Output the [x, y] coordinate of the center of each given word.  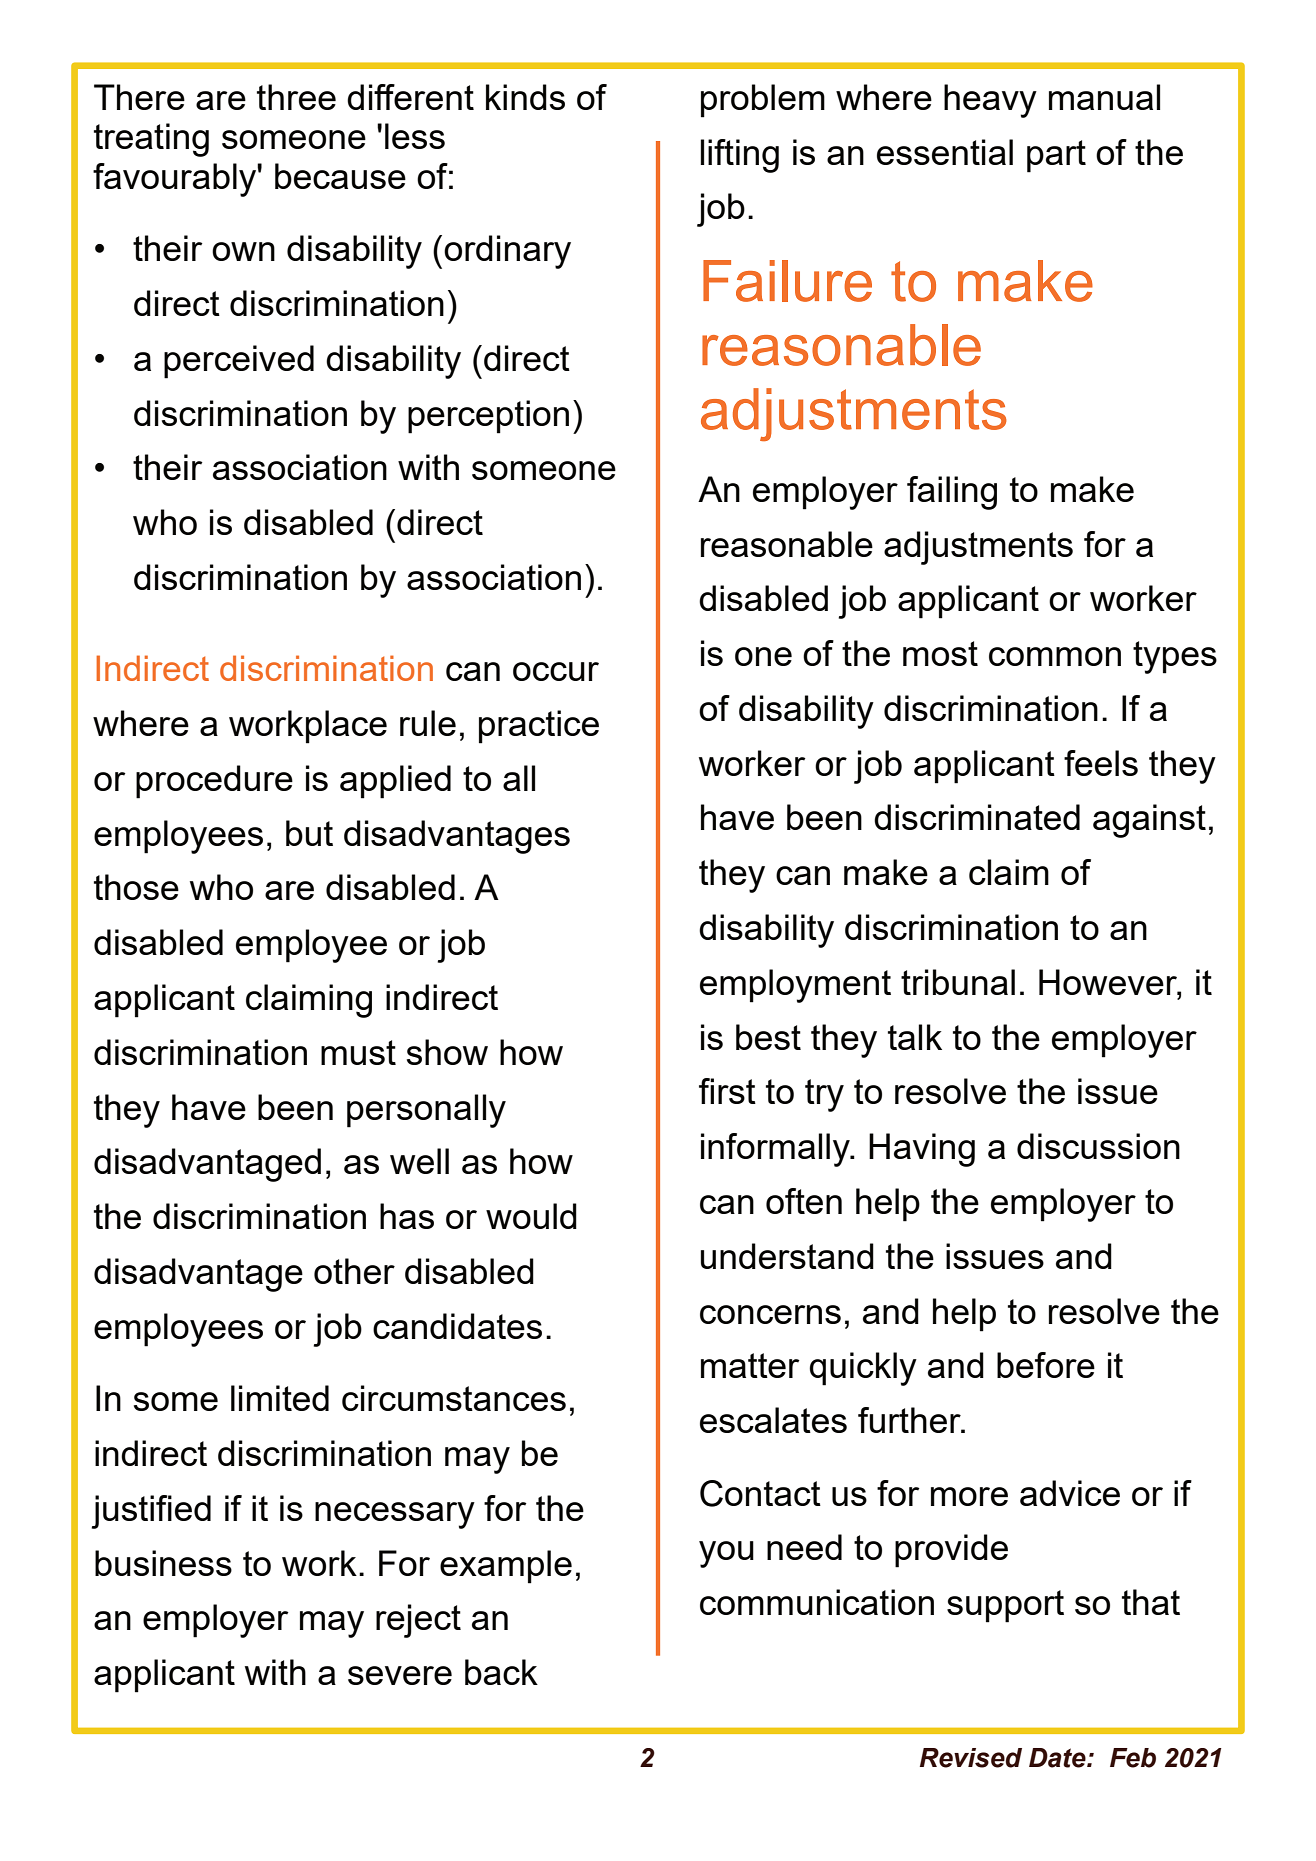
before [1046, 1365]
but [309, 833]
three [296, 97]
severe [400, 1675]
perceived [239, 362]
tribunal [958, 982]
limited [280, 1398]
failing [952, 493]
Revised [971, 1758]
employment [795, 986]
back [501, 1672]
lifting [739, 156]
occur [556, 671]
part [1056, 156]
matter [750, 1365]
